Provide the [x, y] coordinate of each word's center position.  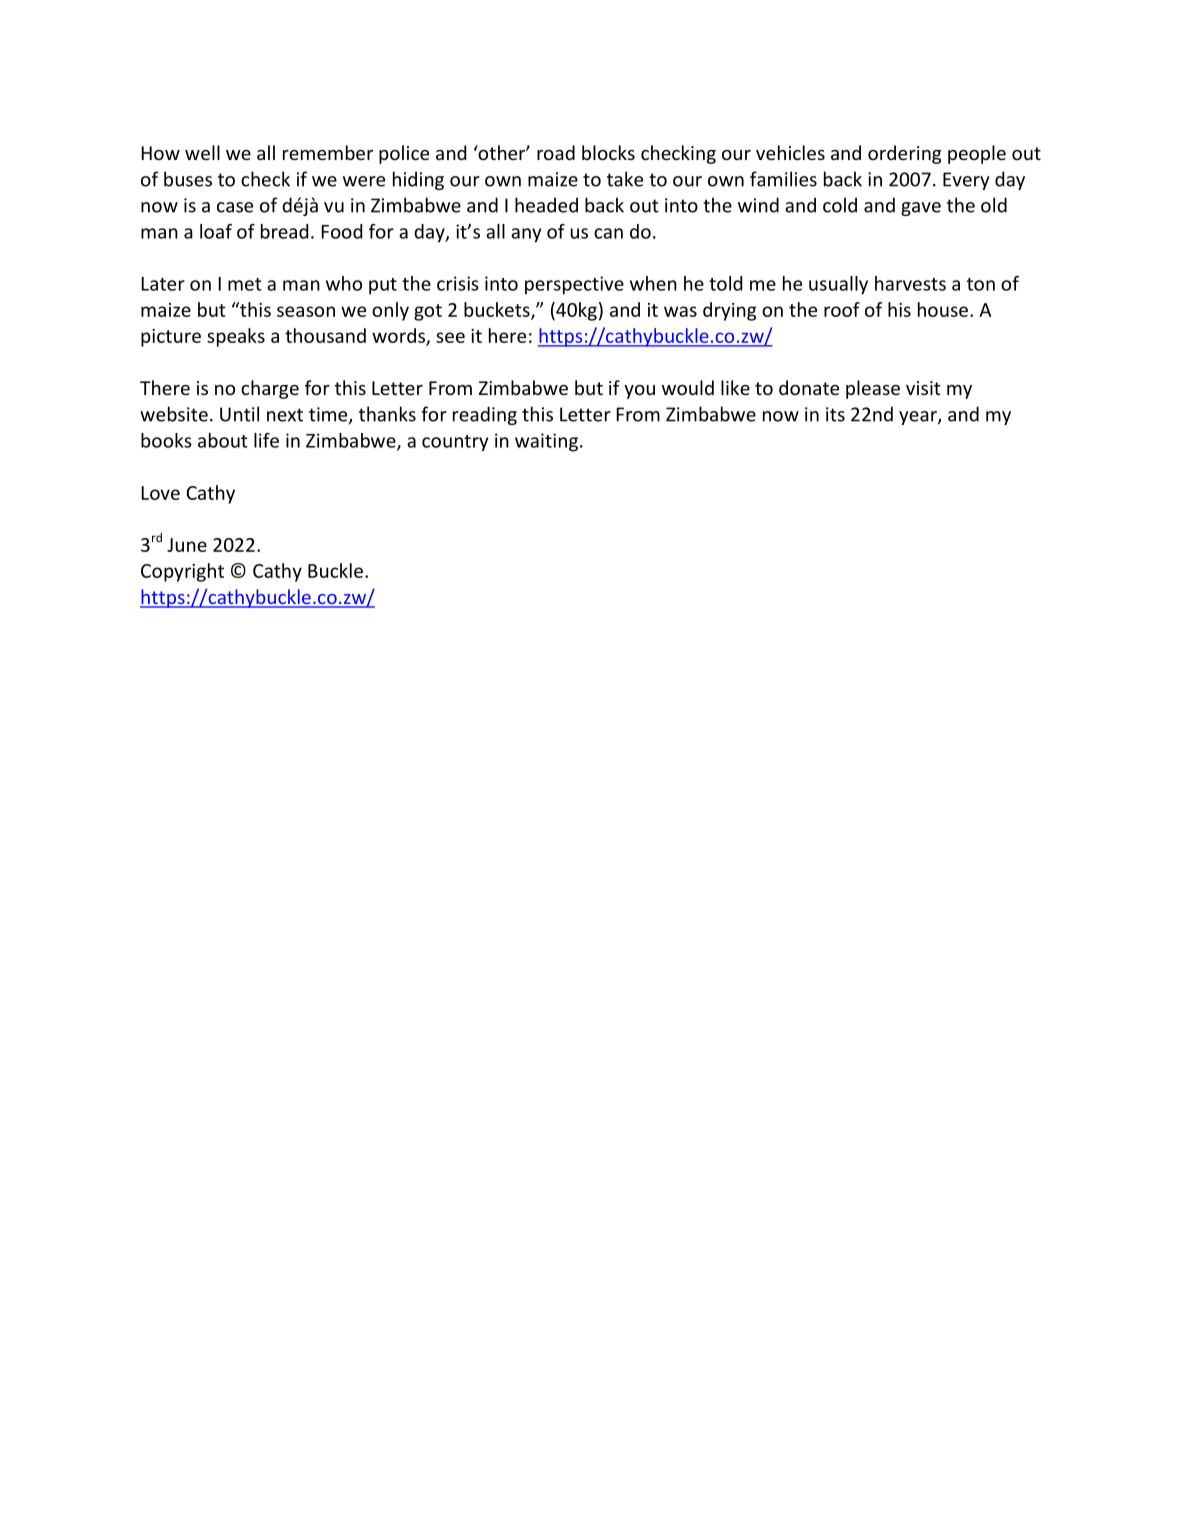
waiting [546, 442]
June [187, 545]
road [556, 152]
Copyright [182, 572]
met [245, 284]
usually [838, 285]
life [266, 440]
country [455, 443]
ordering [904, 154]
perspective [574, 285]
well [202, 152]
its [835, 414]
